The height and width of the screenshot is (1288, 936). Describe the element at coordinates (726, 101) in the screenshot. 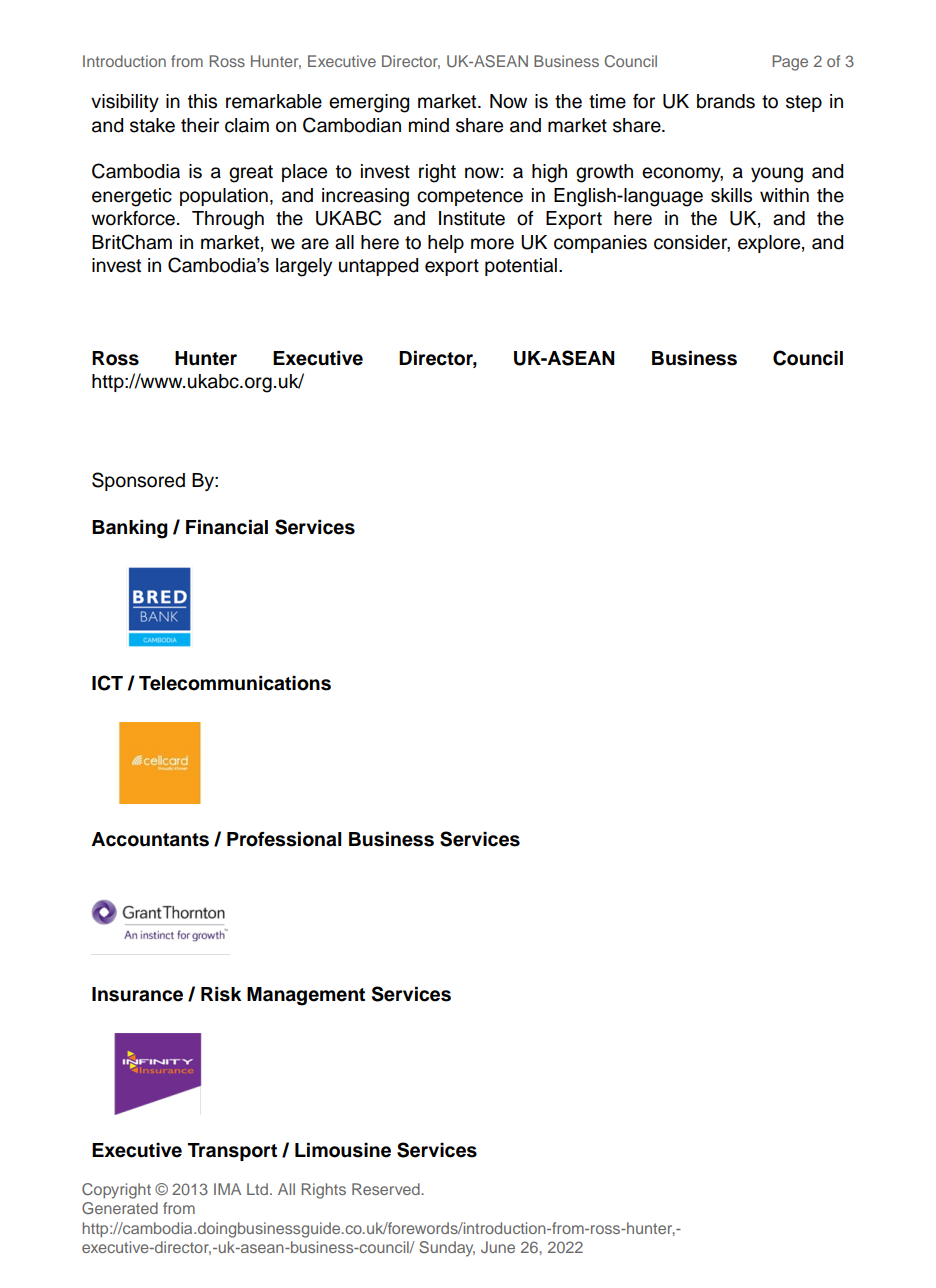

I see `brands` at that location.
